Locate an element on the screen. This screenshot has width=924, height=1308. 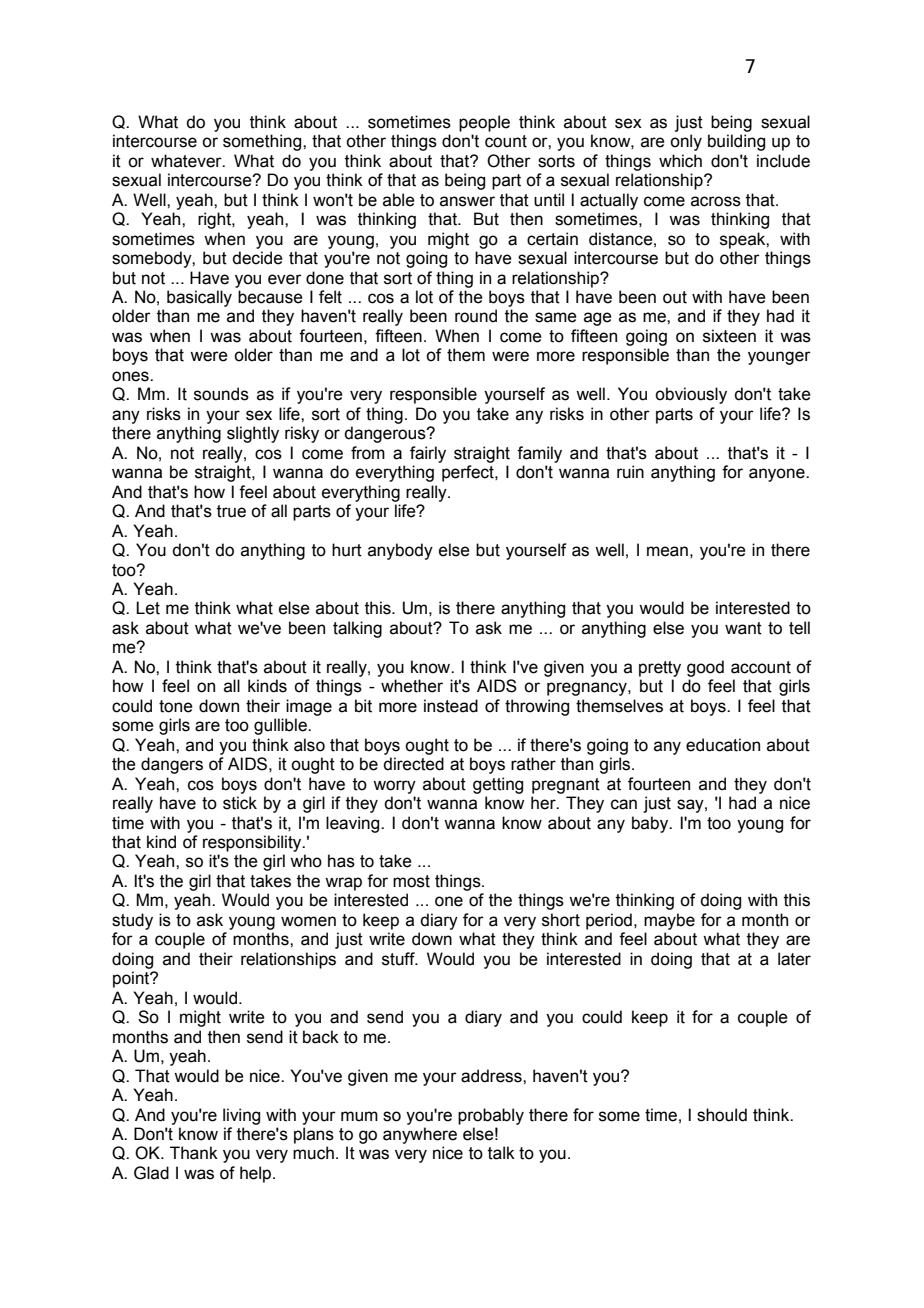
people is located at coordinates (484, 123).
